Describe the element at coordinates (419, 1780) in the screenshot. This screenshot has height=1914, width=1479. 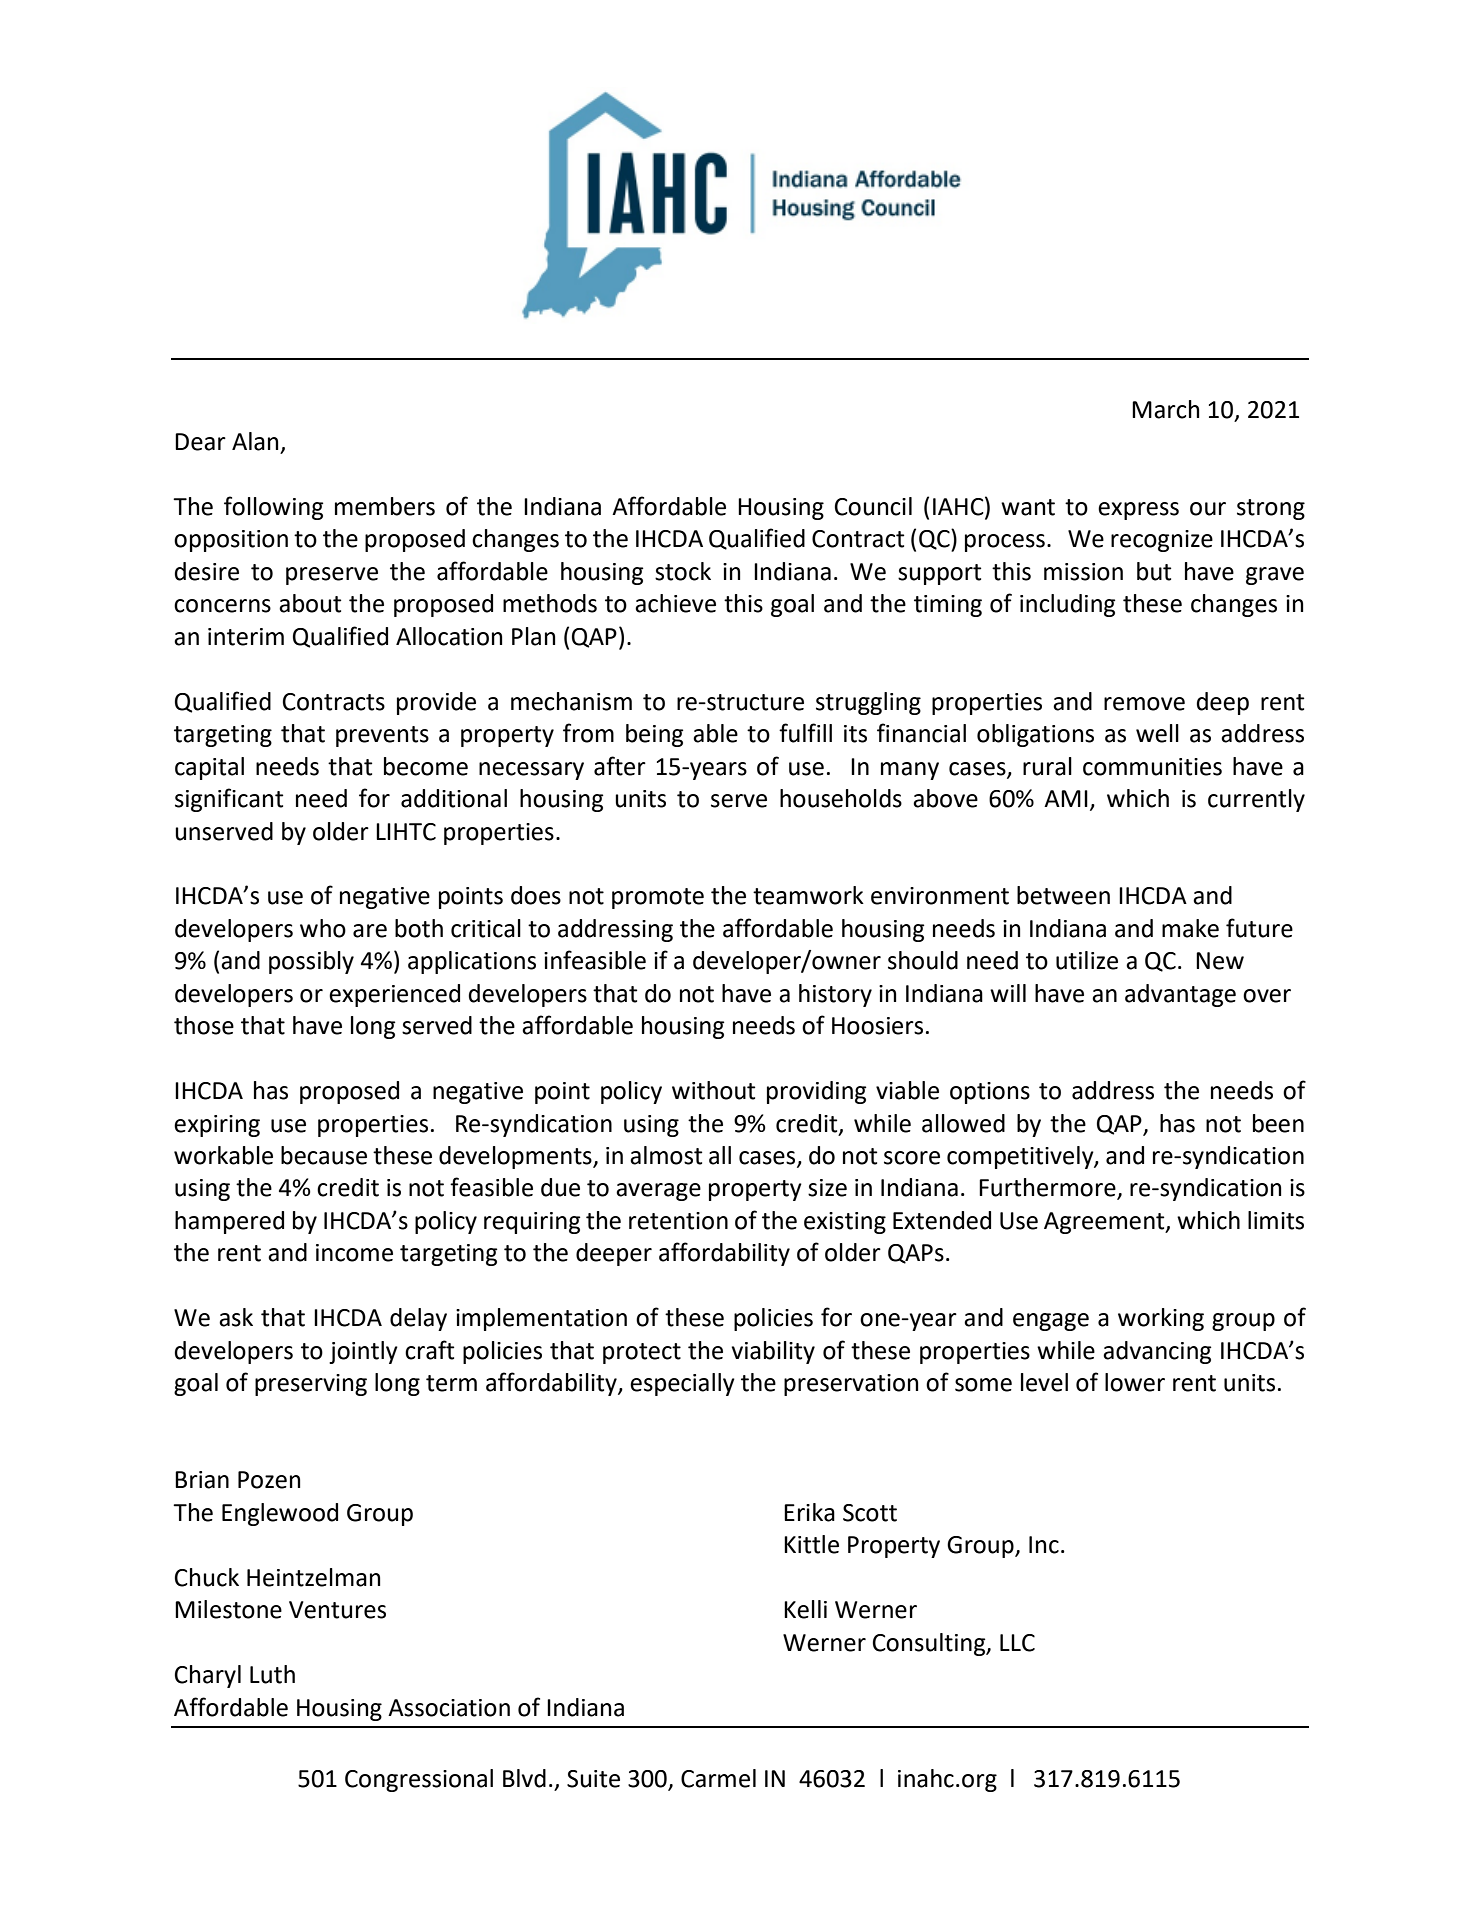
I see `Congressional` at that location.
